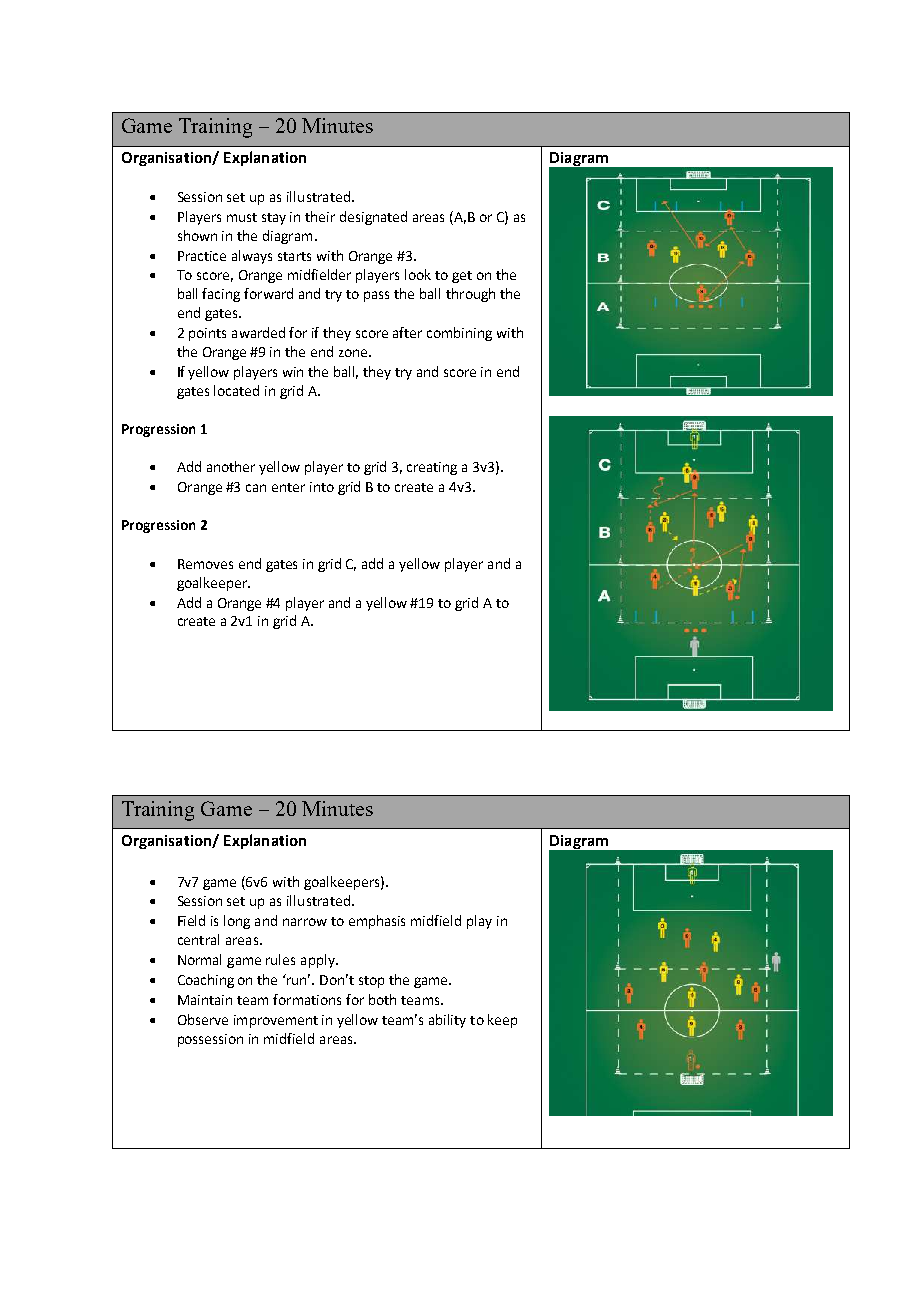 The height and width of the screenshot is (1308, 924). I want to click on ability, so click(447, 1021).
